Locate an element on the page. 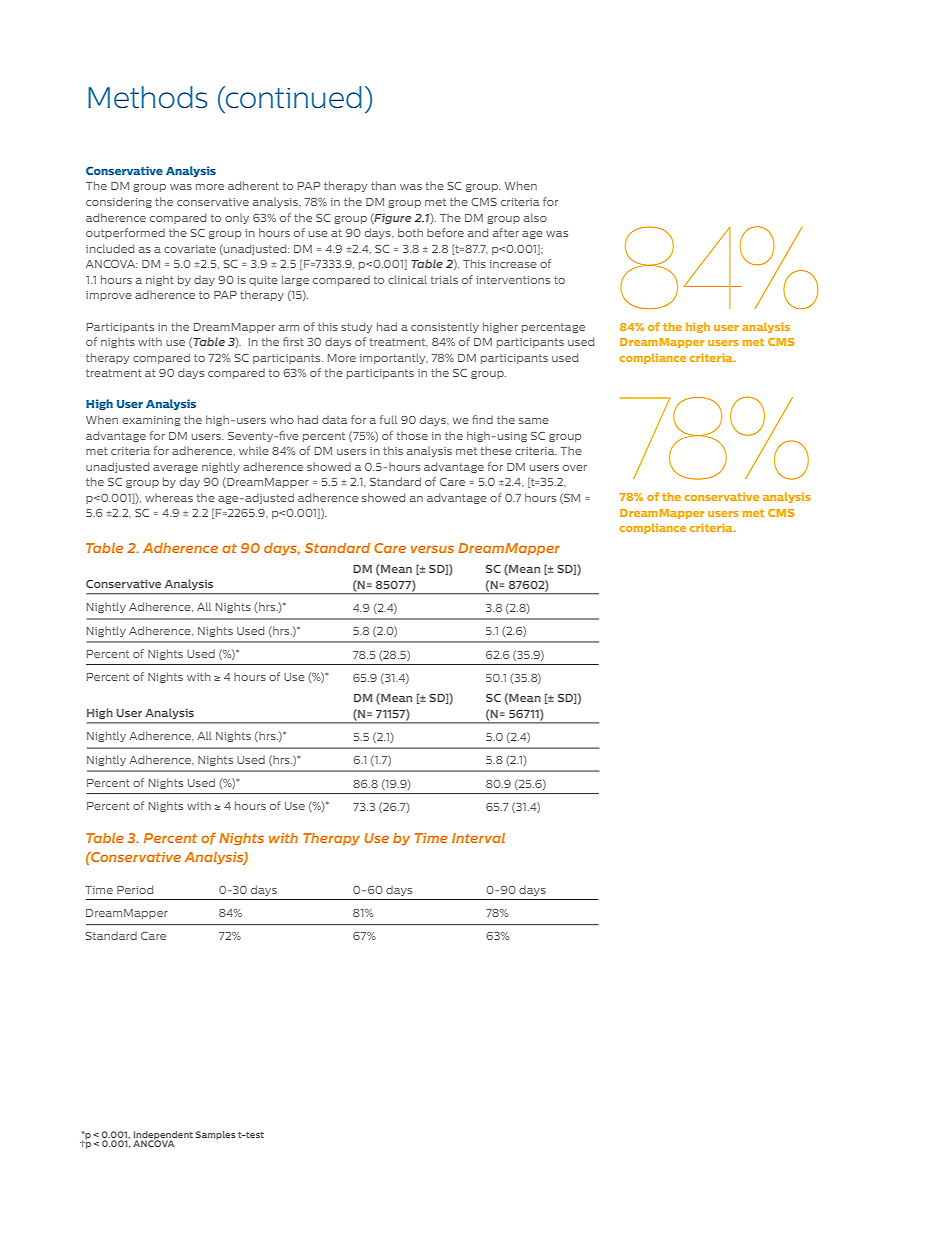  improve is located at coordinates (109, 296).
